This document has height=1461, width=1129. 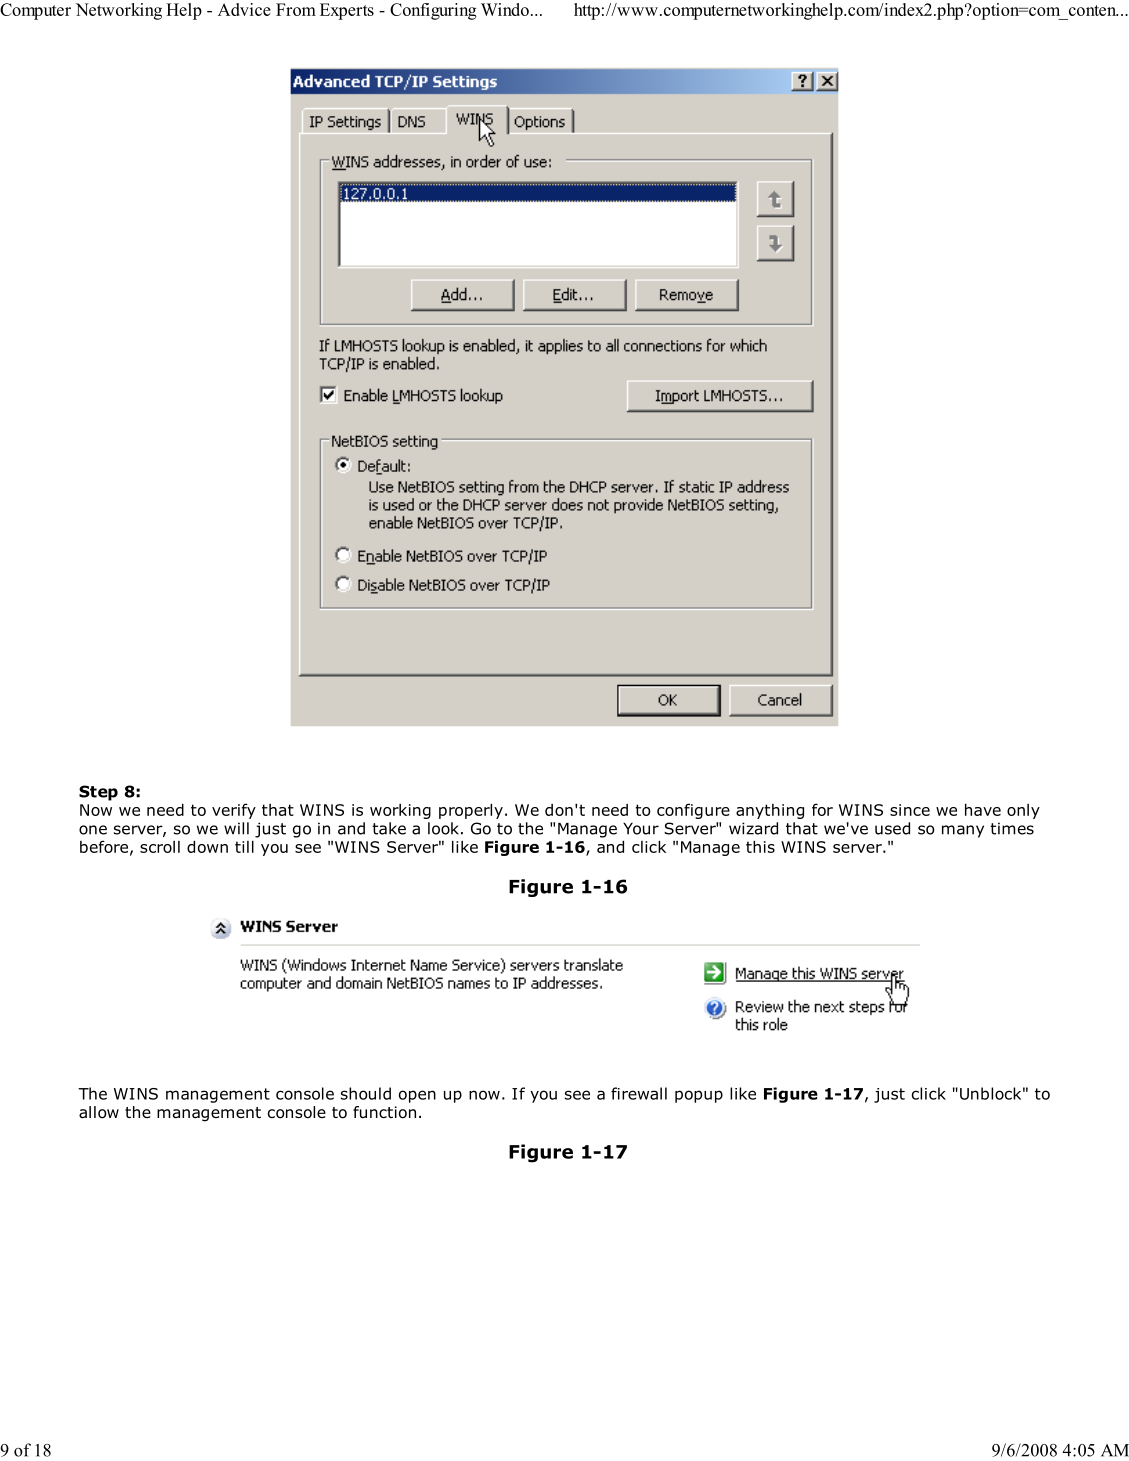 I want to click on allow, so click(x=99, y=1112).
